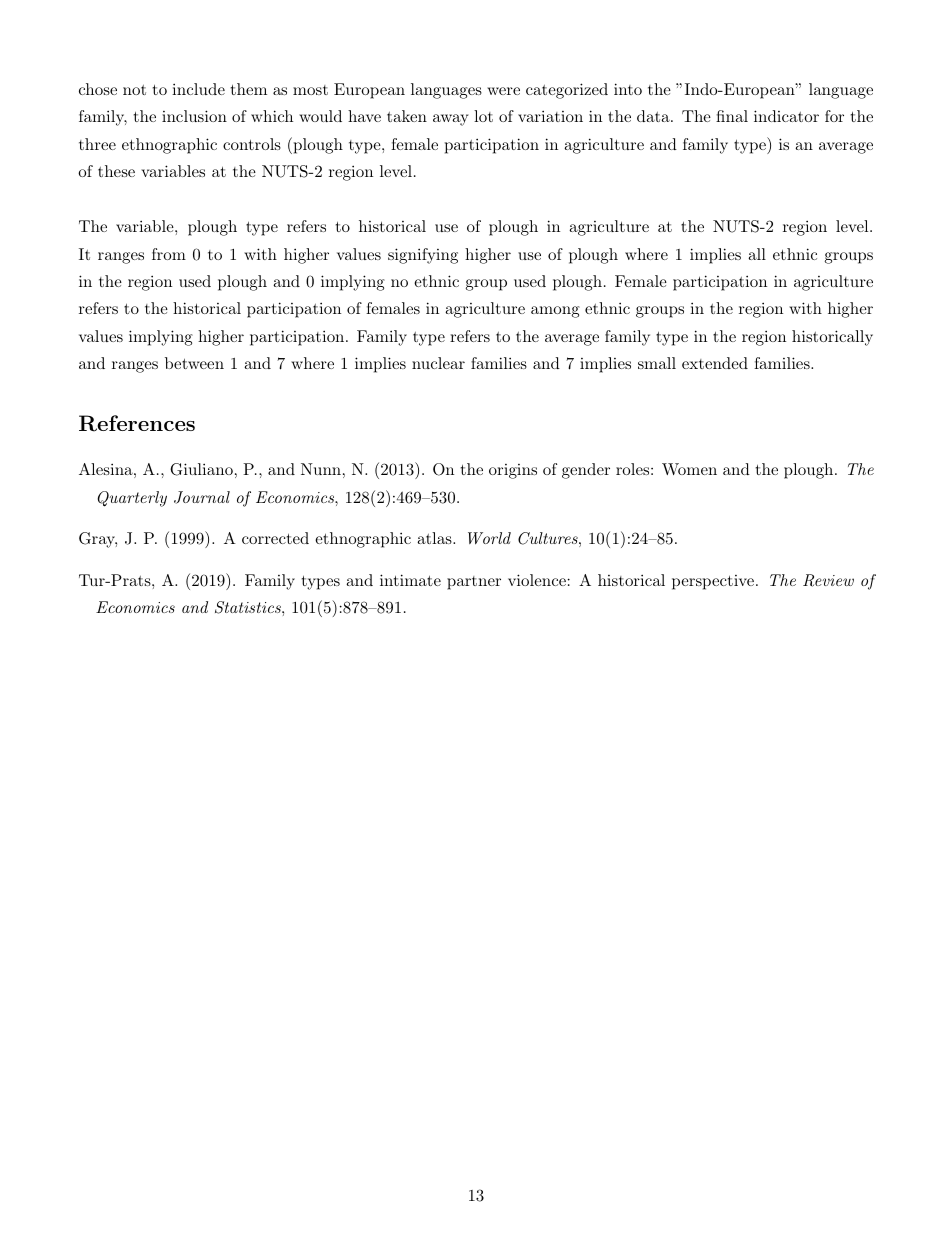  Describe the element at coordinates (732, 116) in the screenshot. I see `final` at that location.
